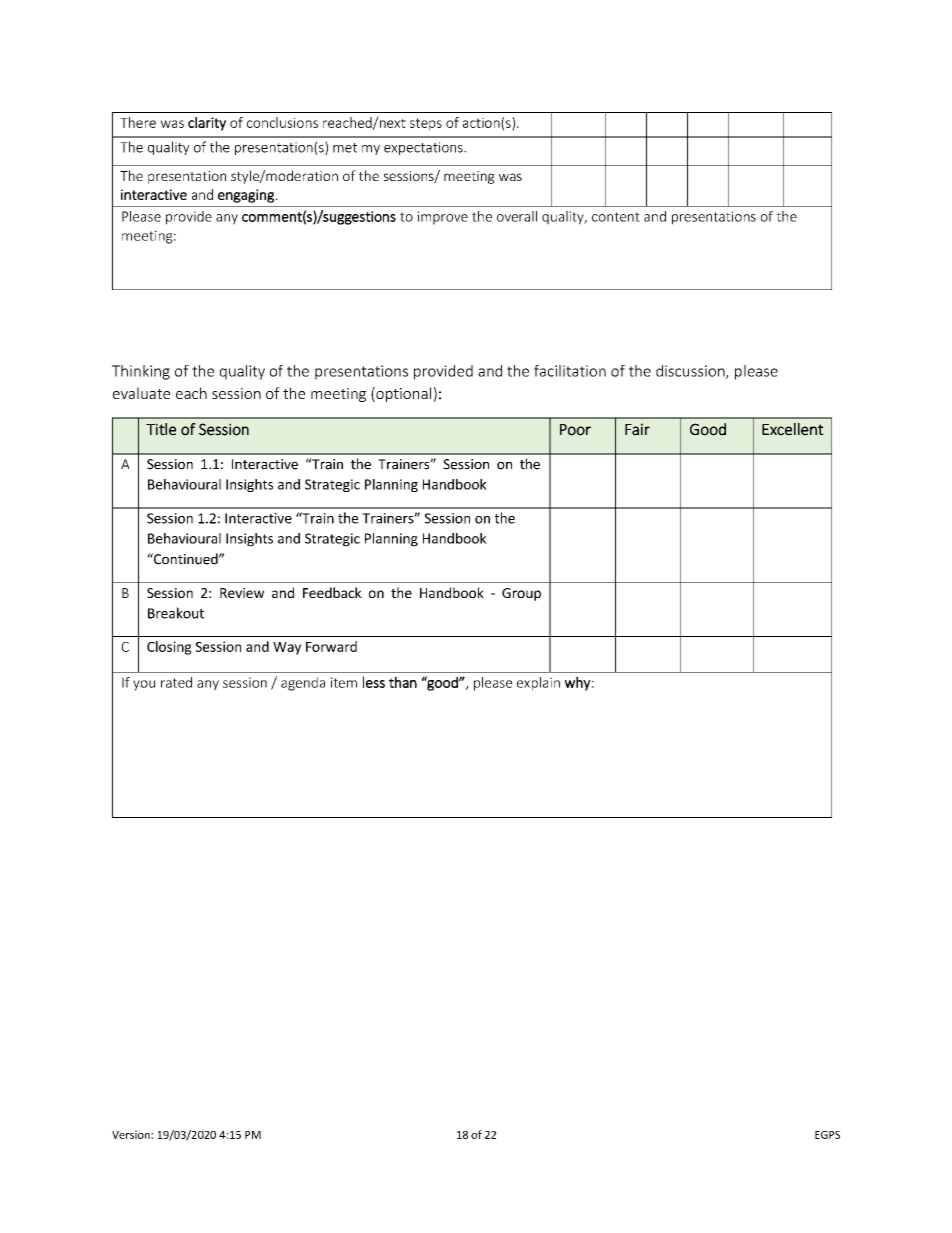  What do you see at coordinates (691, 372) in the screenshot?
I see `discussion` at bounding box center [691, 372].
